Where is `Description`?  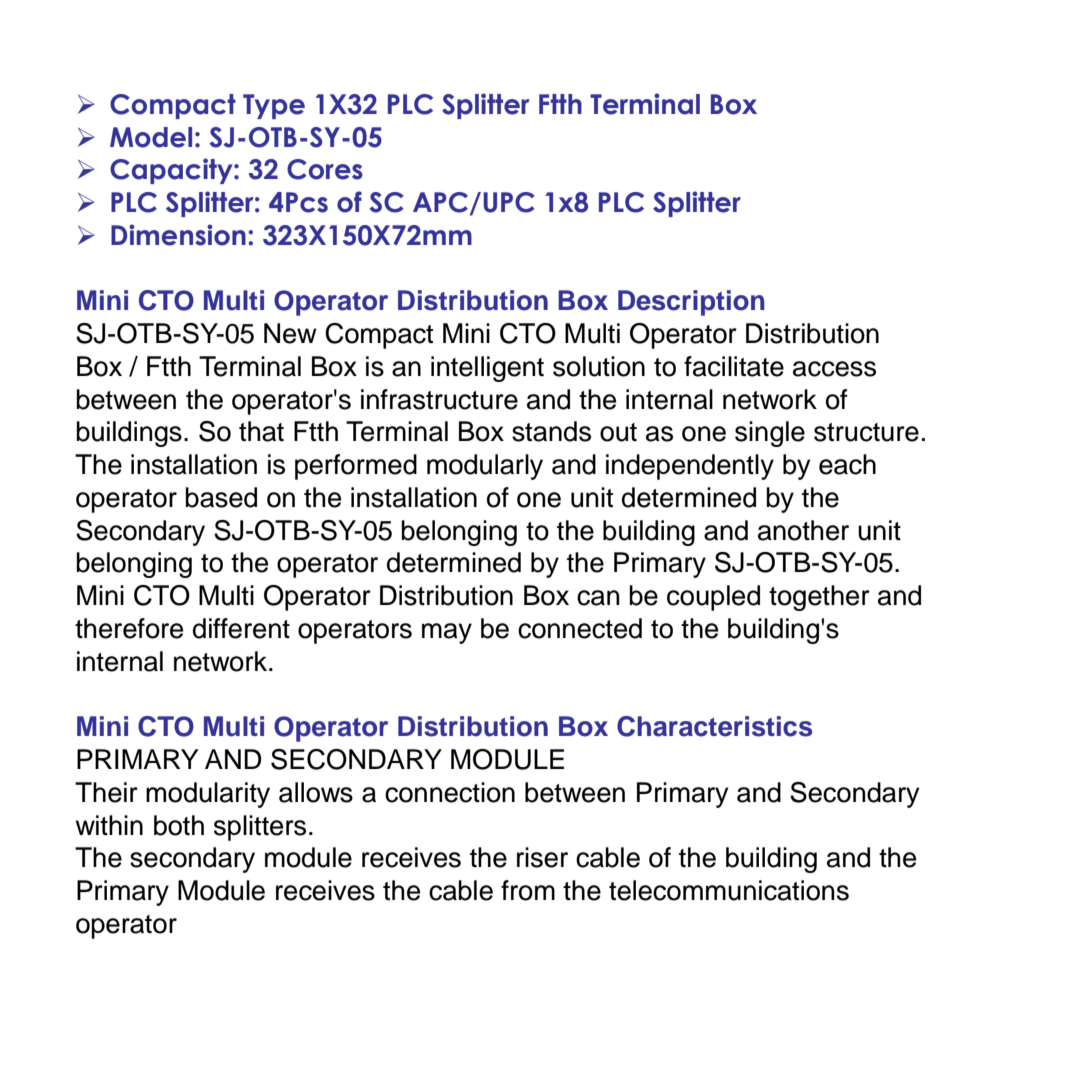
Description is located at coordinates (691, 303).
